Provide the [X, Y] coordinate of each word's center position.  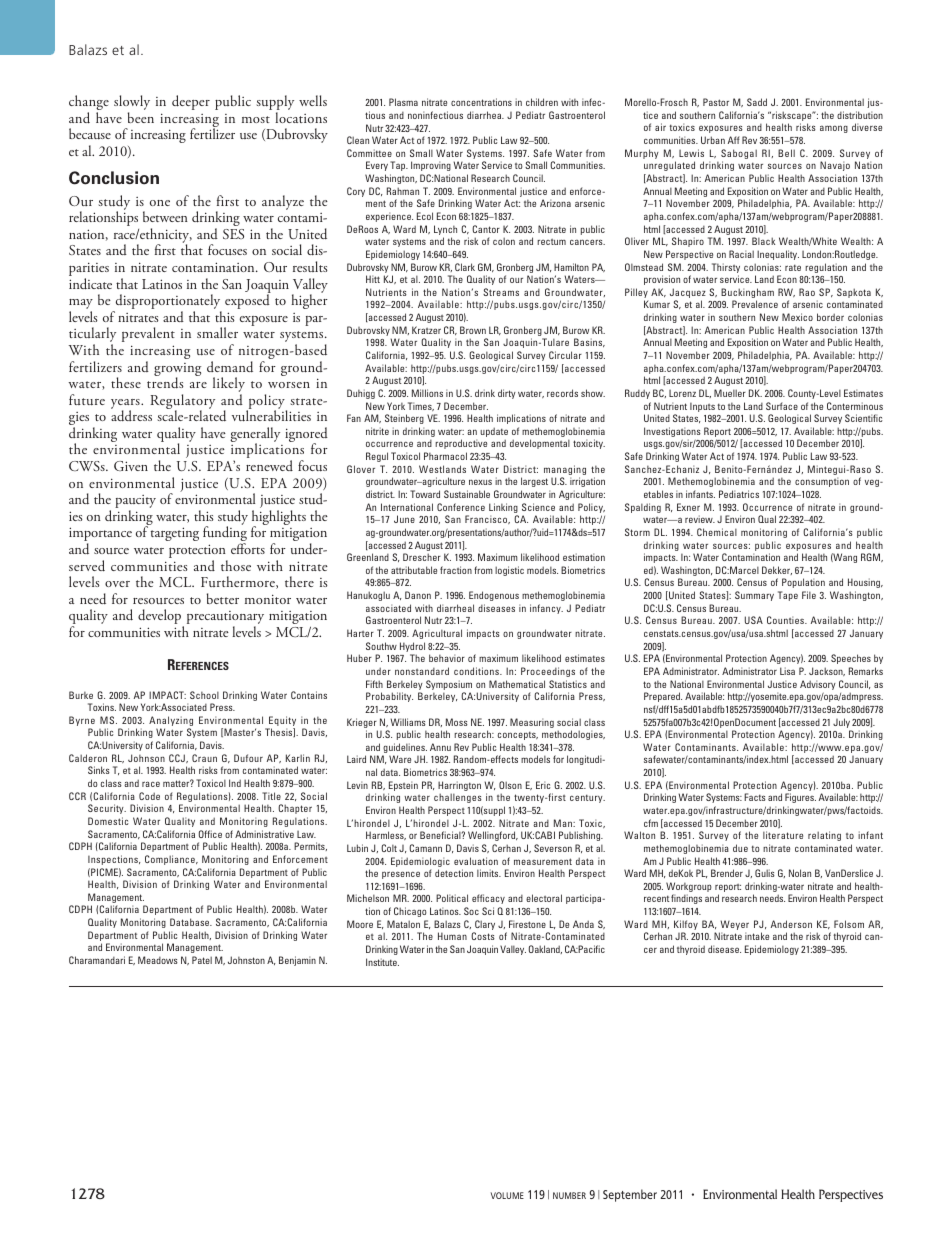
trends [165, 382]
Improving [431, 166]
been [141, 117]
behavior [447, 658]
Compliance [171, 860]
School [204, 695]
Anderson [791, 924]
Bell [786, 153]
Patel [202, 960]
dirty [507, 394]
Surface [782, 406]
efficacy [488, 899]
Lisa [787, 671]
